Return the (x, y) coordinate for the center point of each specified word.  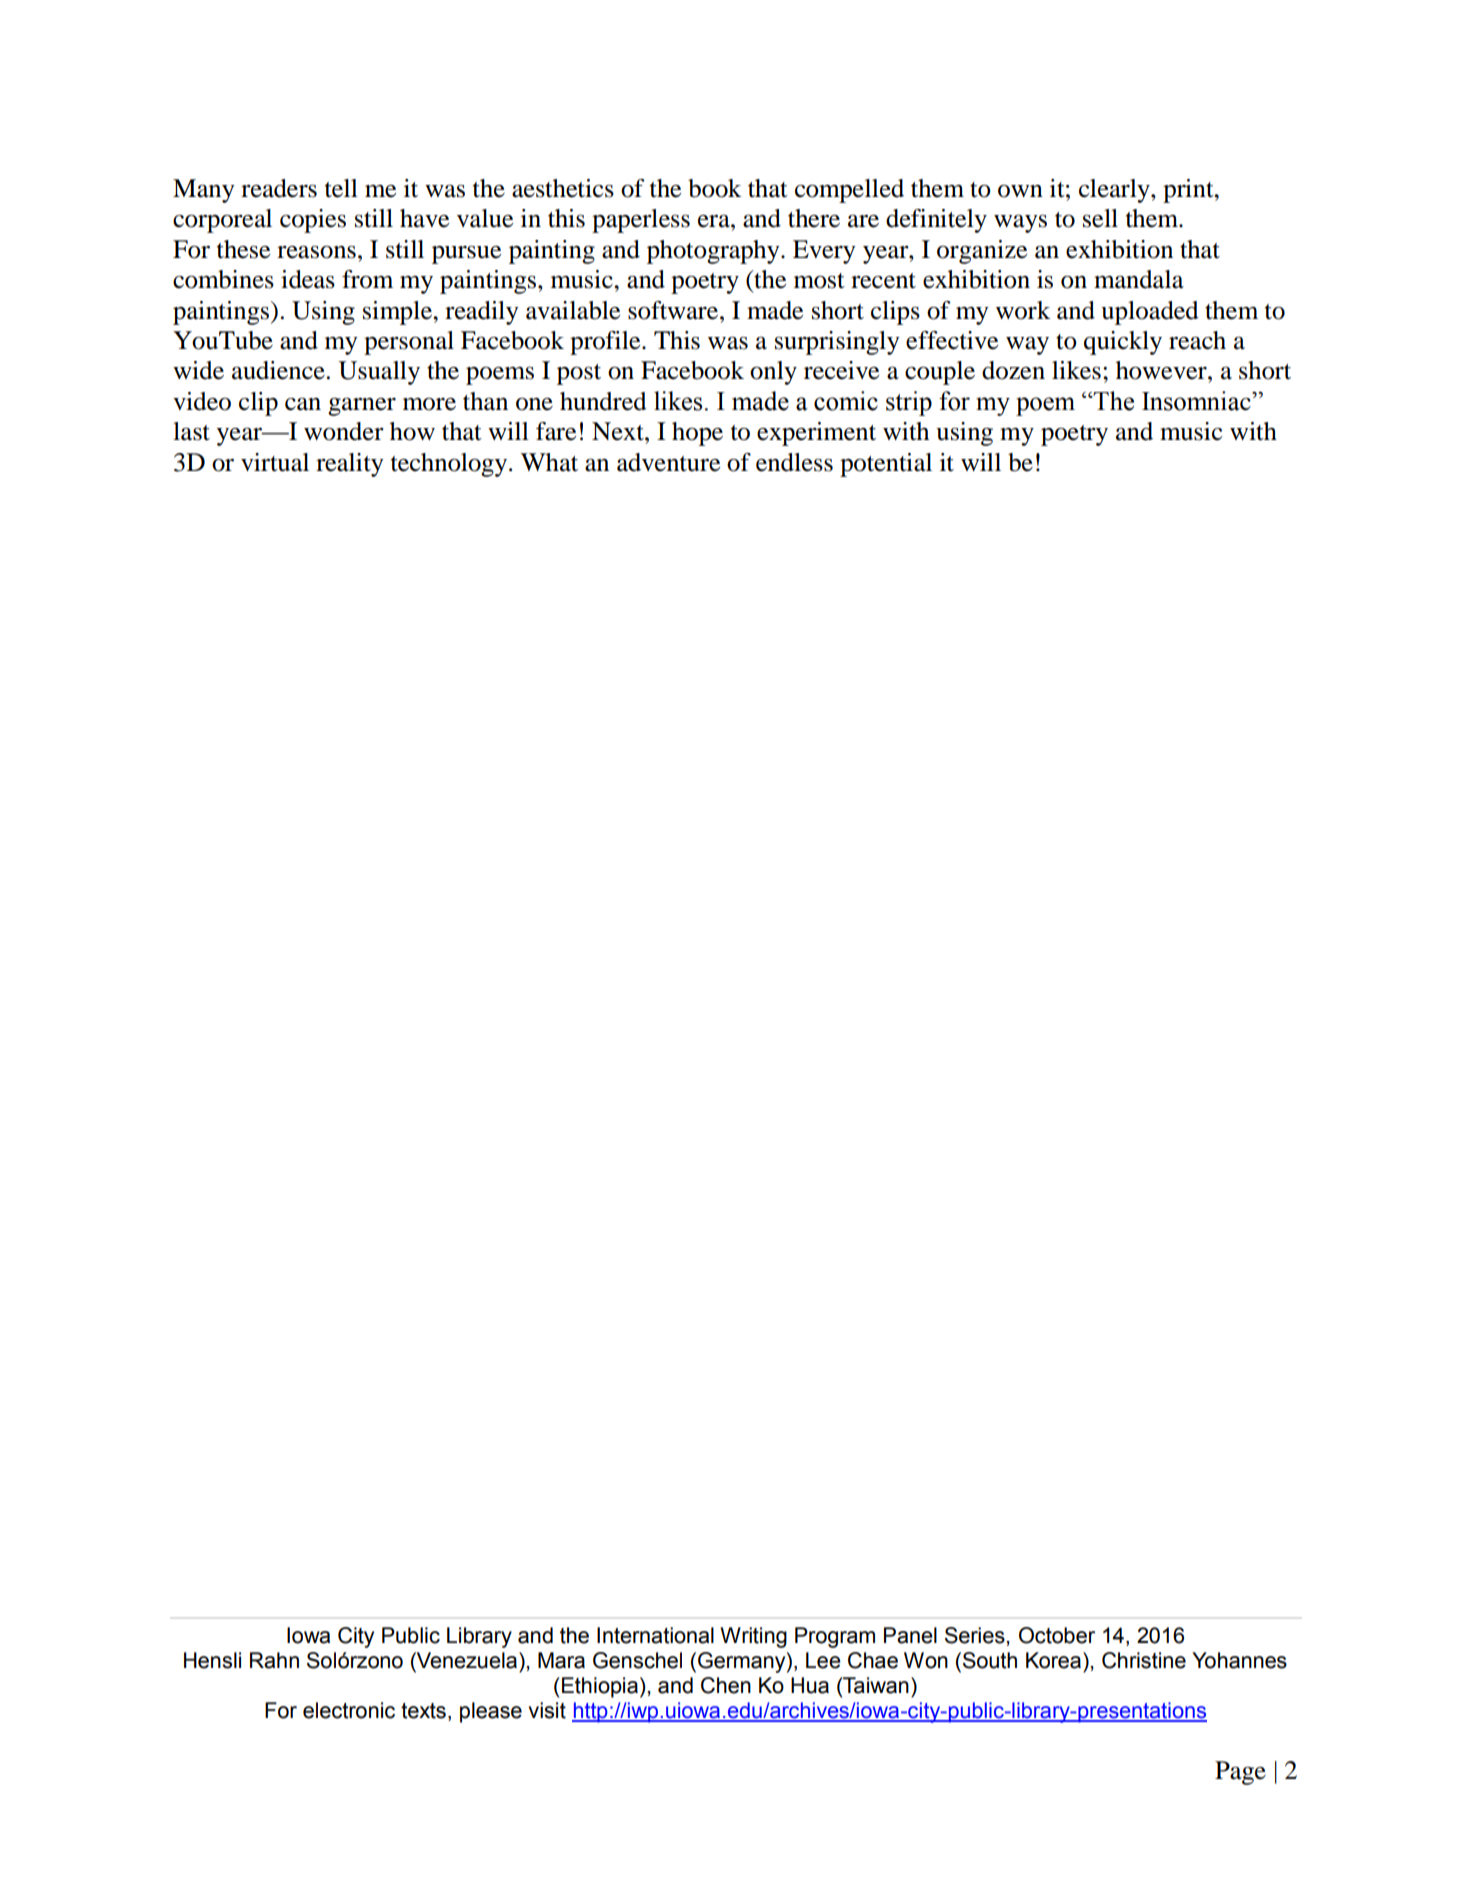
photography (714, 252)
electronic (349, 1710)
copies (313, 221)
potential (886, 465)
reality (349, 465)
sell (1100, 218)
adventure (668, 462)
